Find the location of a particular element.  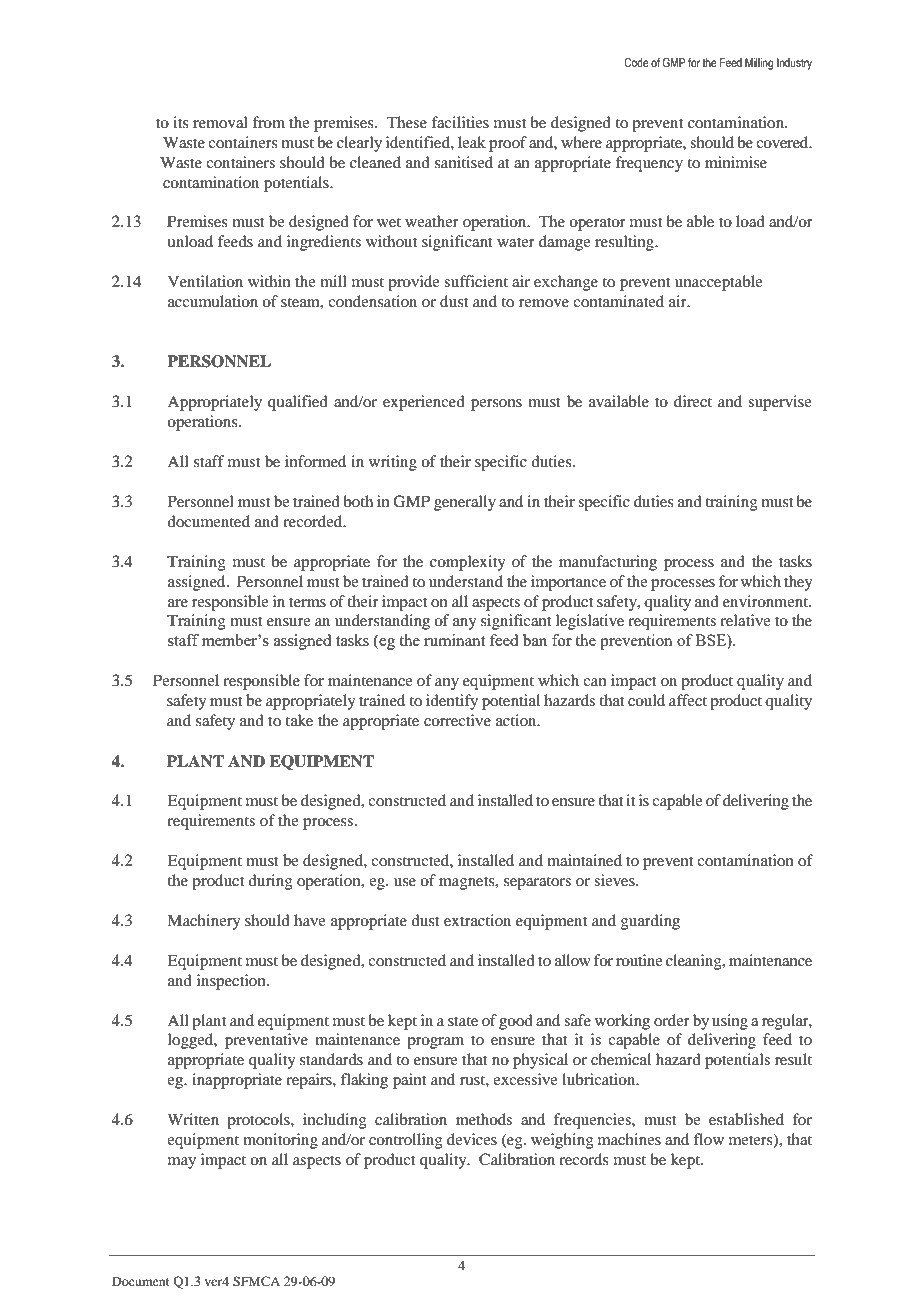

persons is located at coordinates (496, 405).
